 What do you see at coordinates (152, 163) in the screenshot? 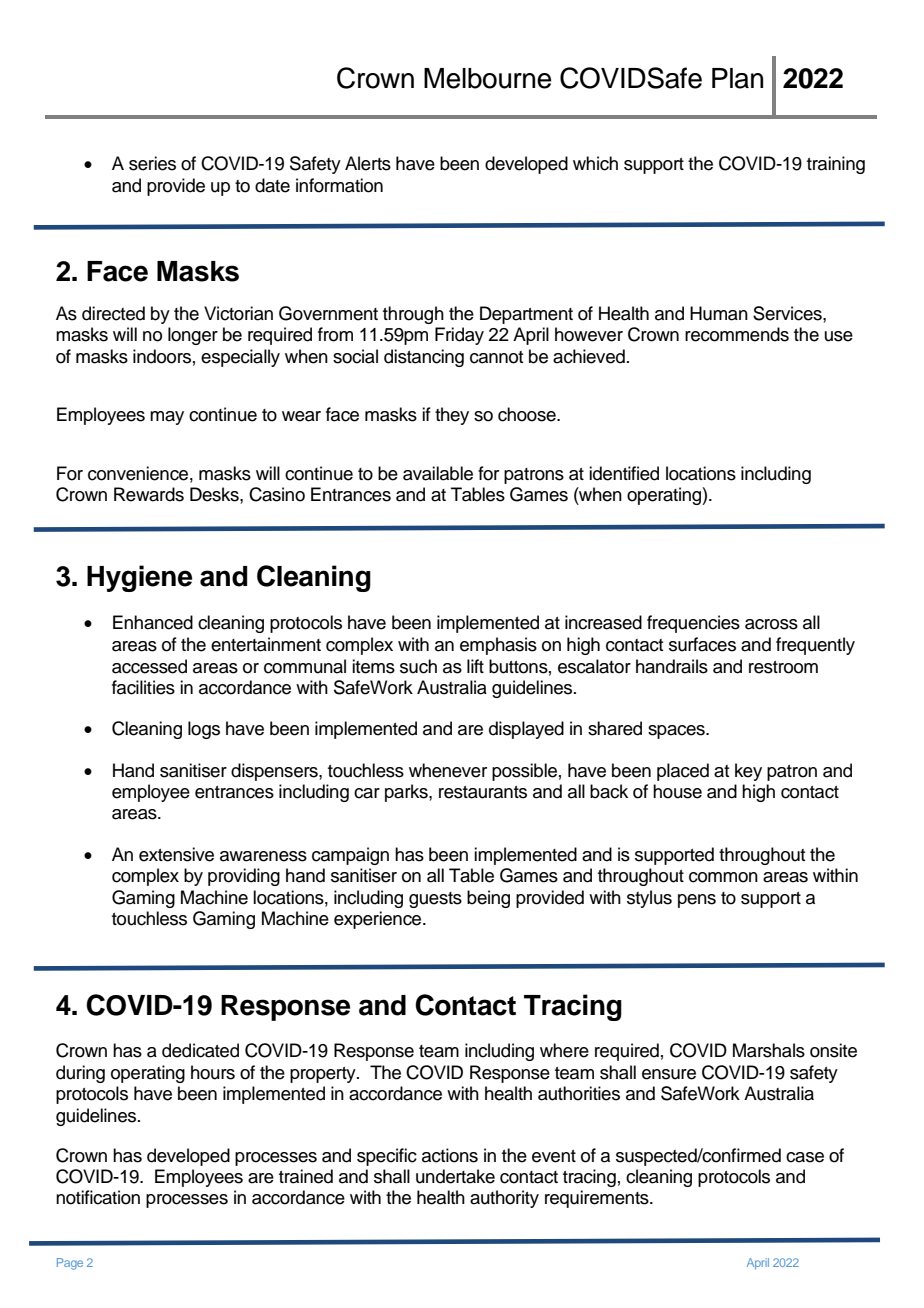
I see `series` at bounding box center [152, 163].
